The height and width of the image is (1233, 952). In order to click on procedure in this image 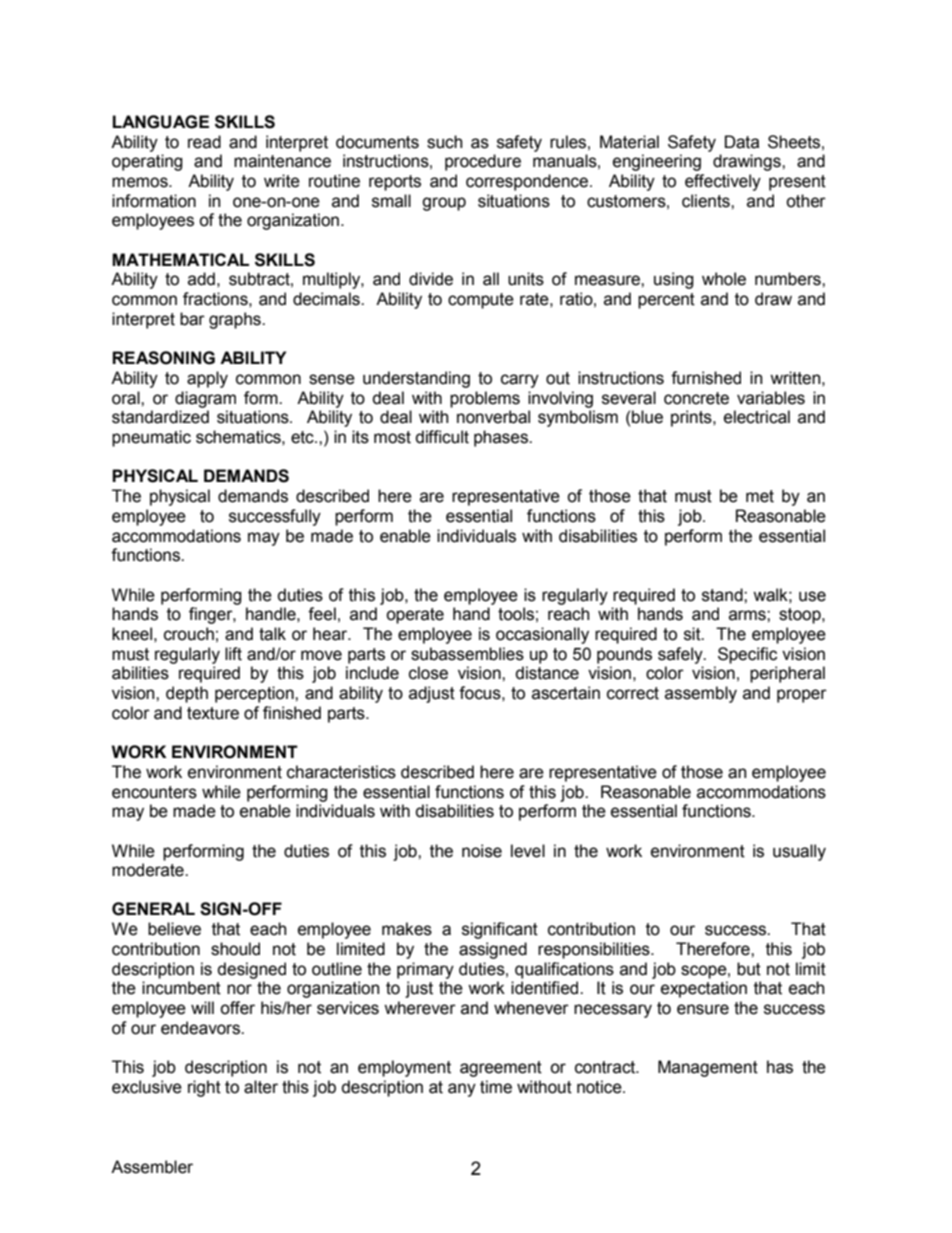, I will do `click(483, 162)`.
